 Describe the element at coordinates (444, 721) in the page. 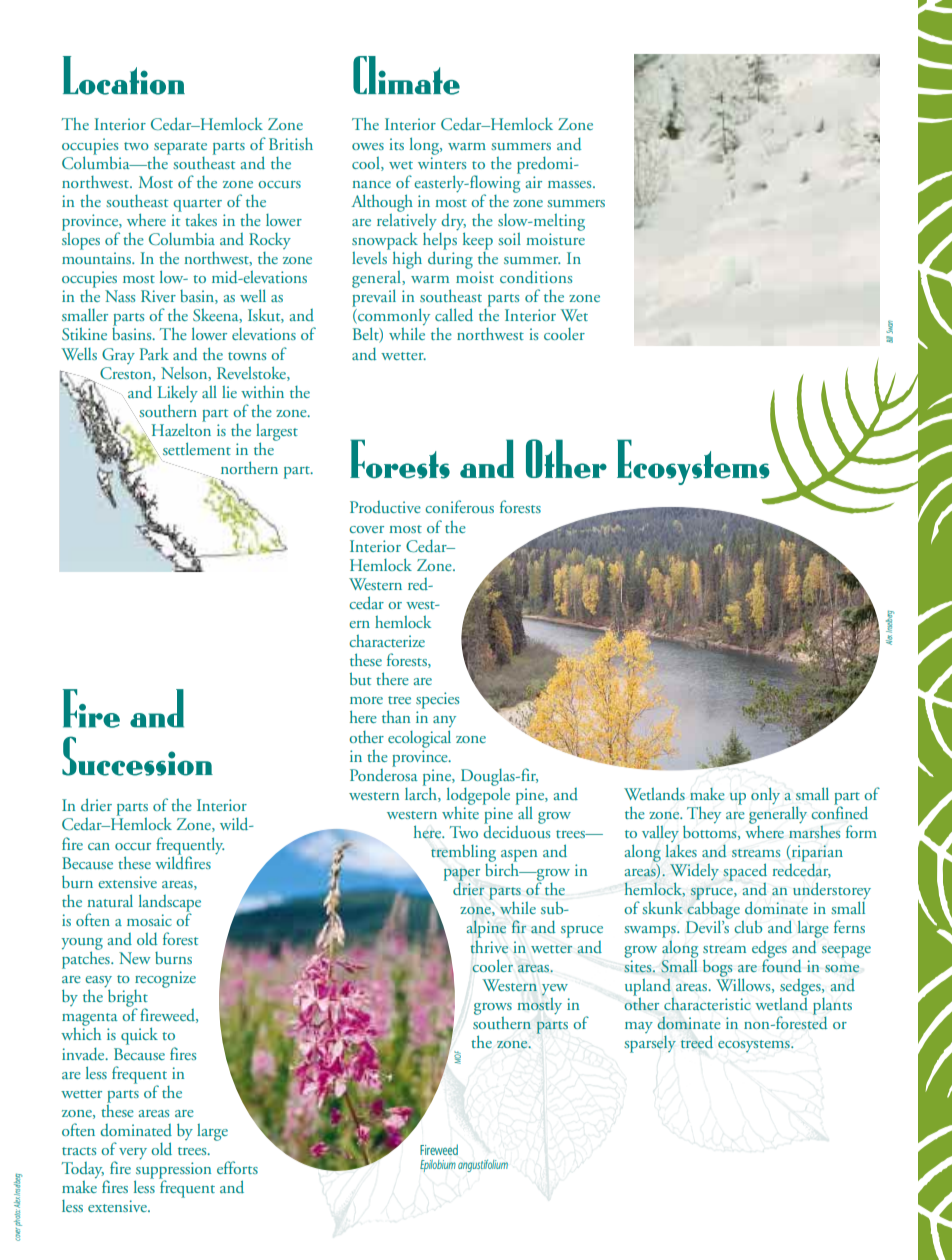

I see `any` at that location.
